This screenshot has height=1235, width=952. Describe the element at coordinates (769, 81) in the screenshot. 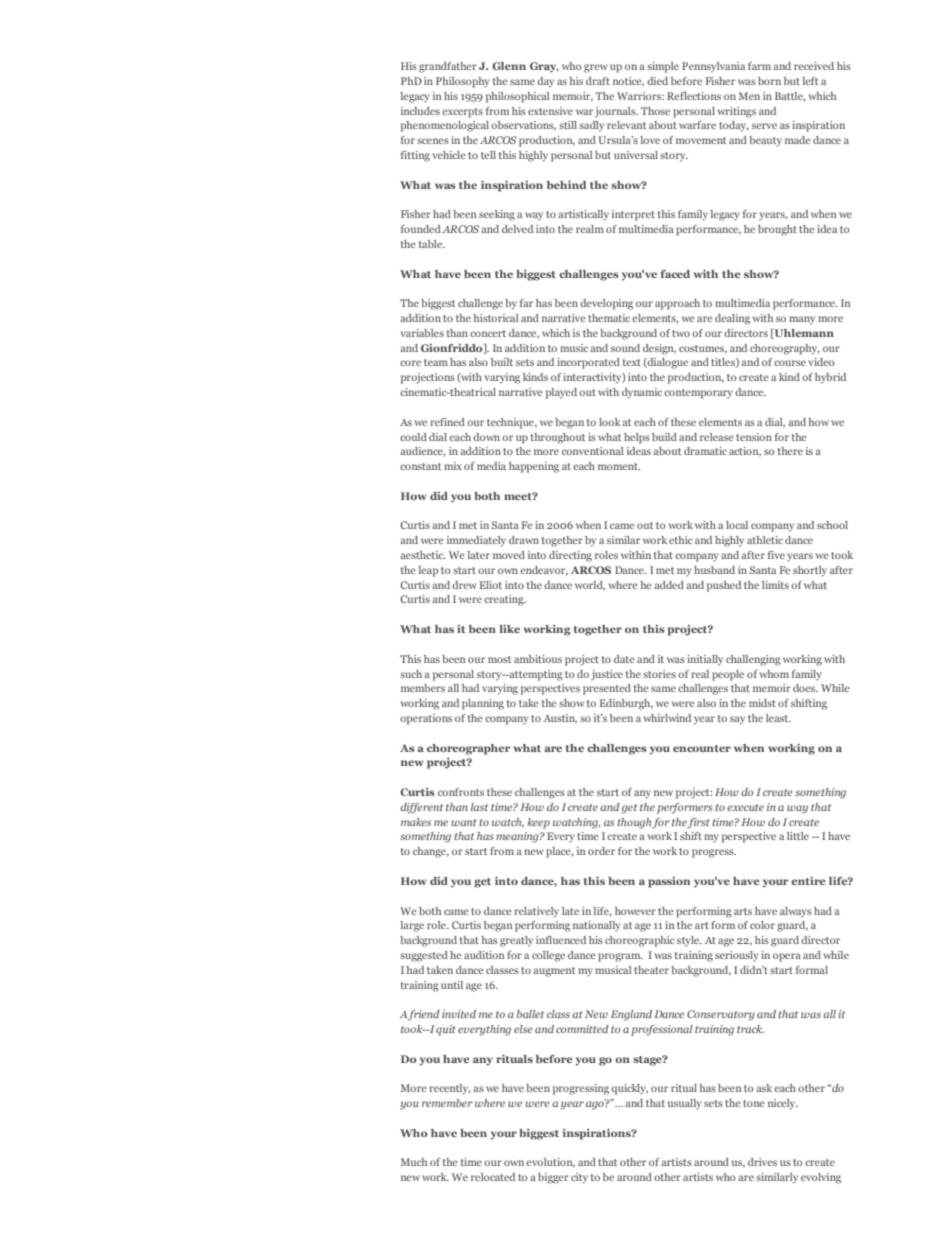

I see `born` at that location.
